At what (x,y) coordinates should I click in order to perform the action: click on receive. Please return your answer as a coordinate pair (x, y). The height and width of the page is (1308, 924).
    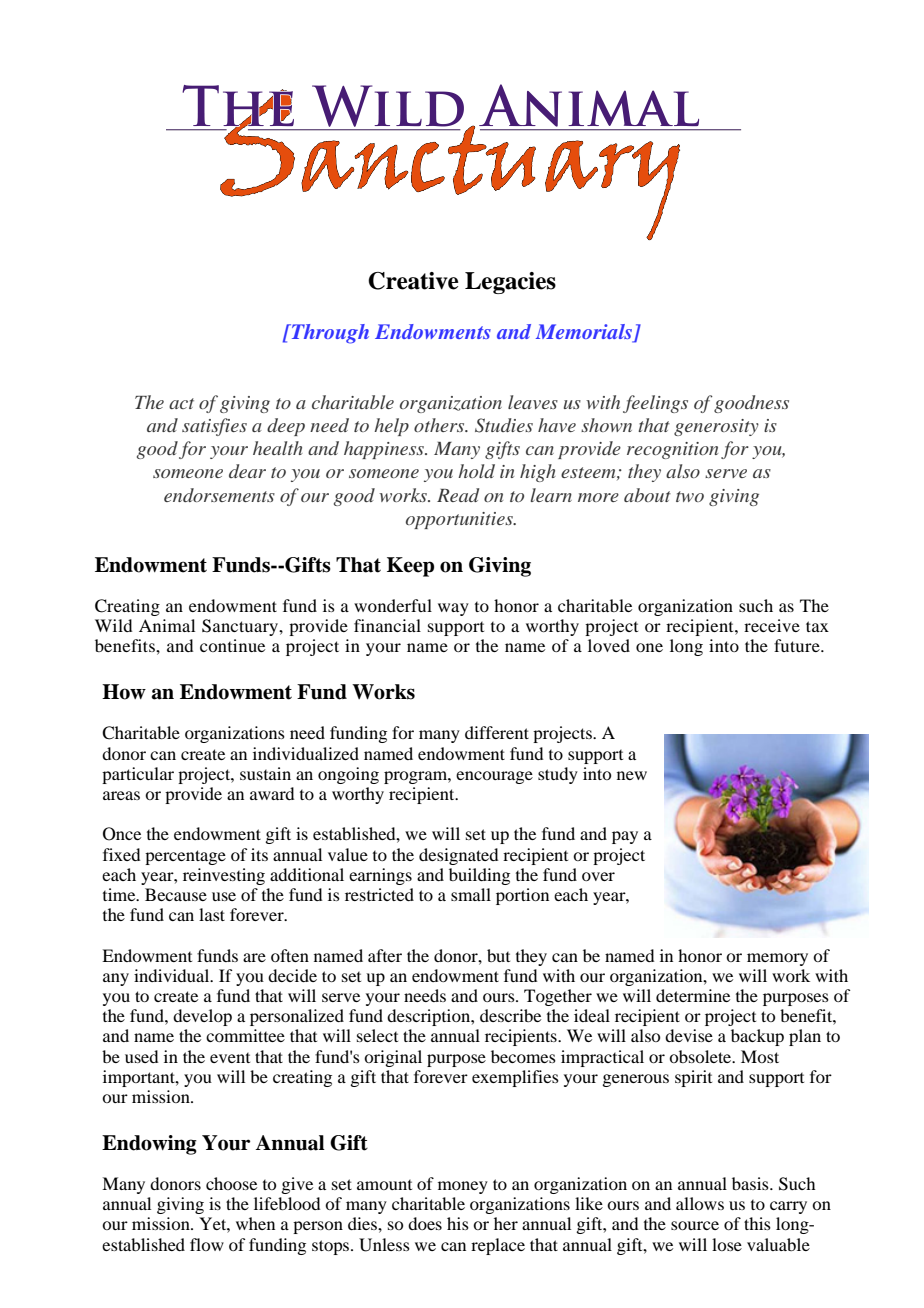
    Looking at the image, I should click on (772, 625).
